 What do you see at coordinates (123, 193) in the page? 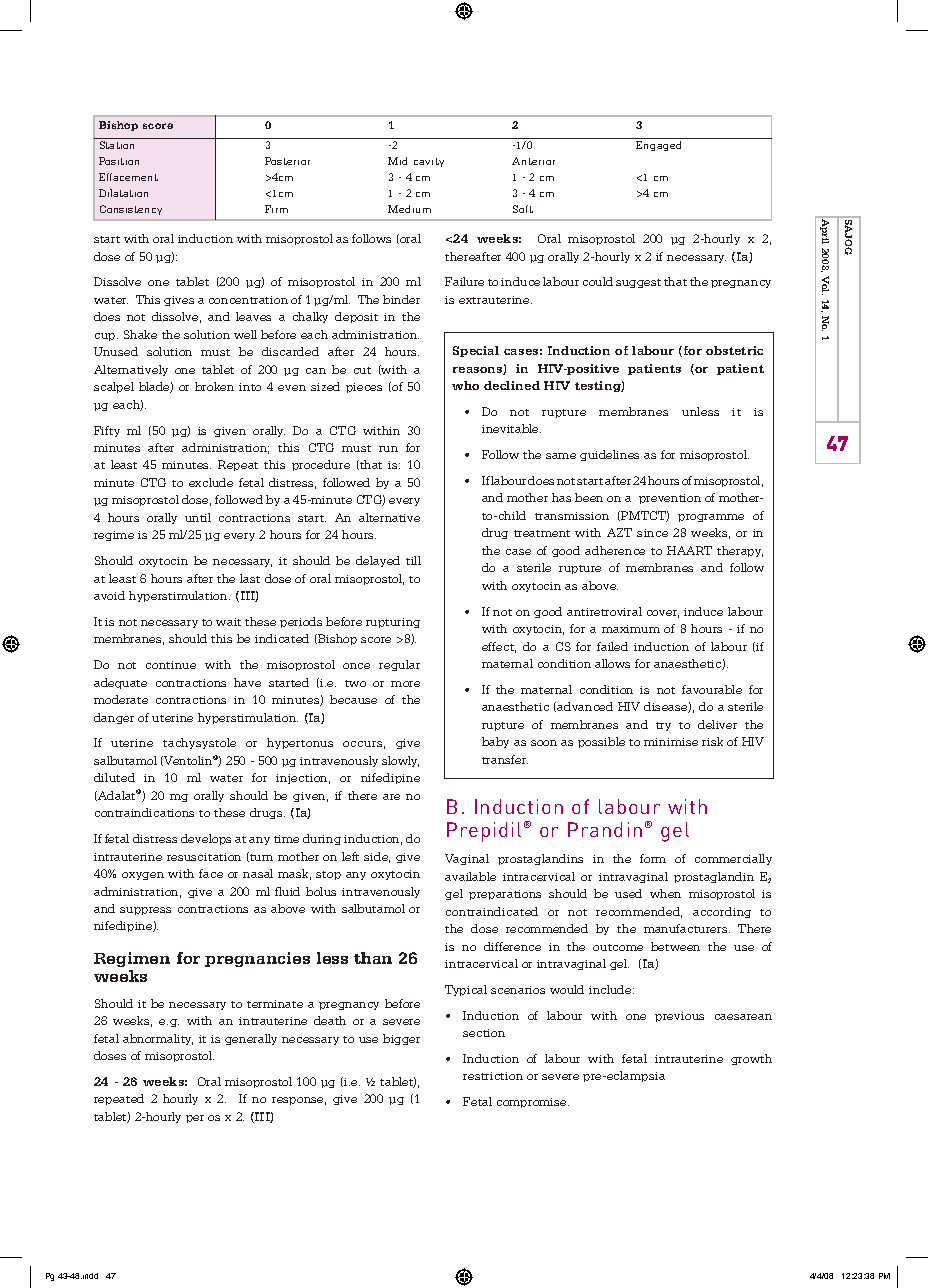
I see `Dilatation` at bounding box center [123, 193].
